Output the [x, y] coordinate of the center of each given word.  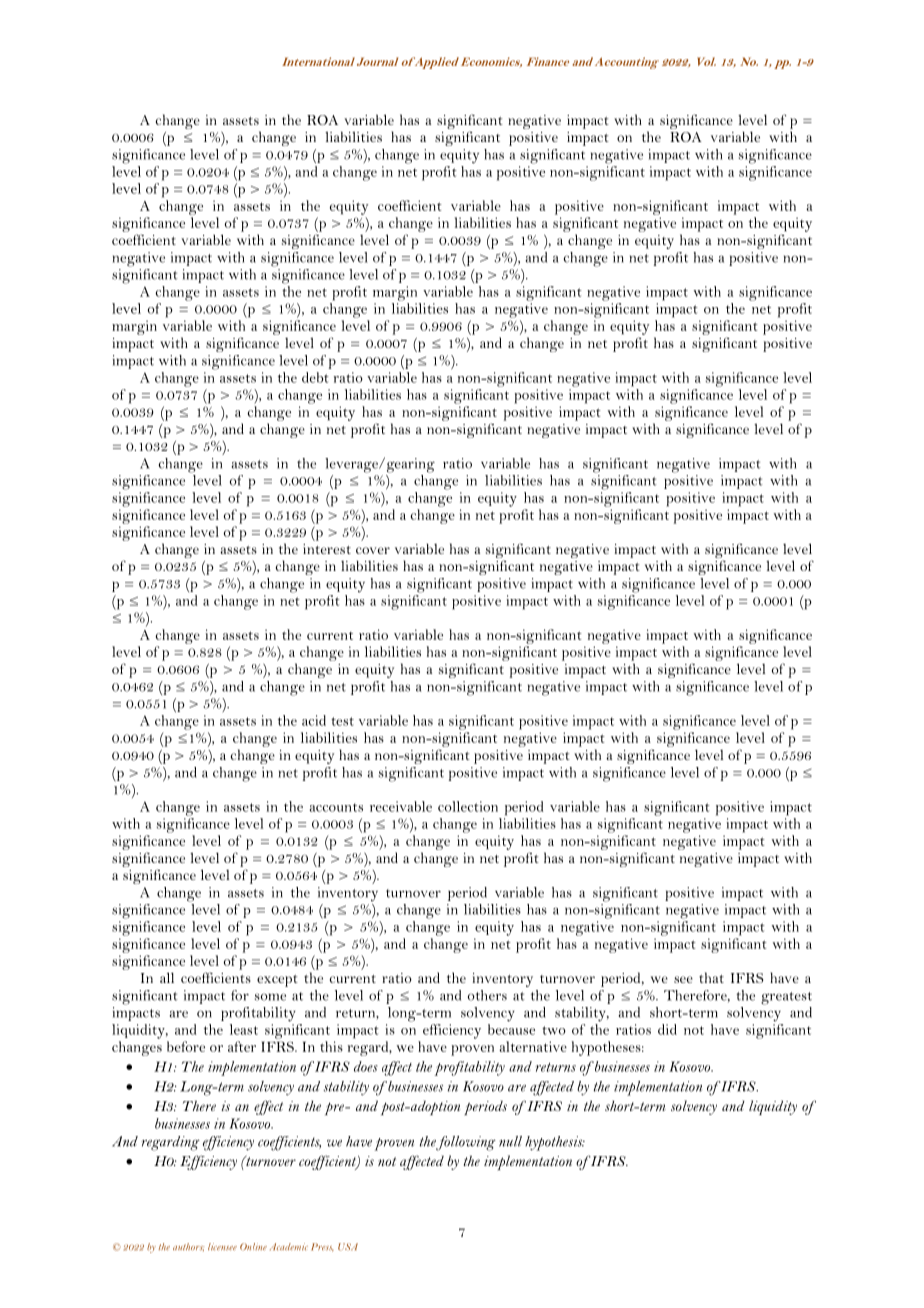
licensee [222, 1247]
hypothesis [555, 1143]
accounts [336, 807]
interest [327, 549]
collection [468, 806]
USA [348, 1247]
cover [373, 550]
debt [315, 377]
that [711, 977]
